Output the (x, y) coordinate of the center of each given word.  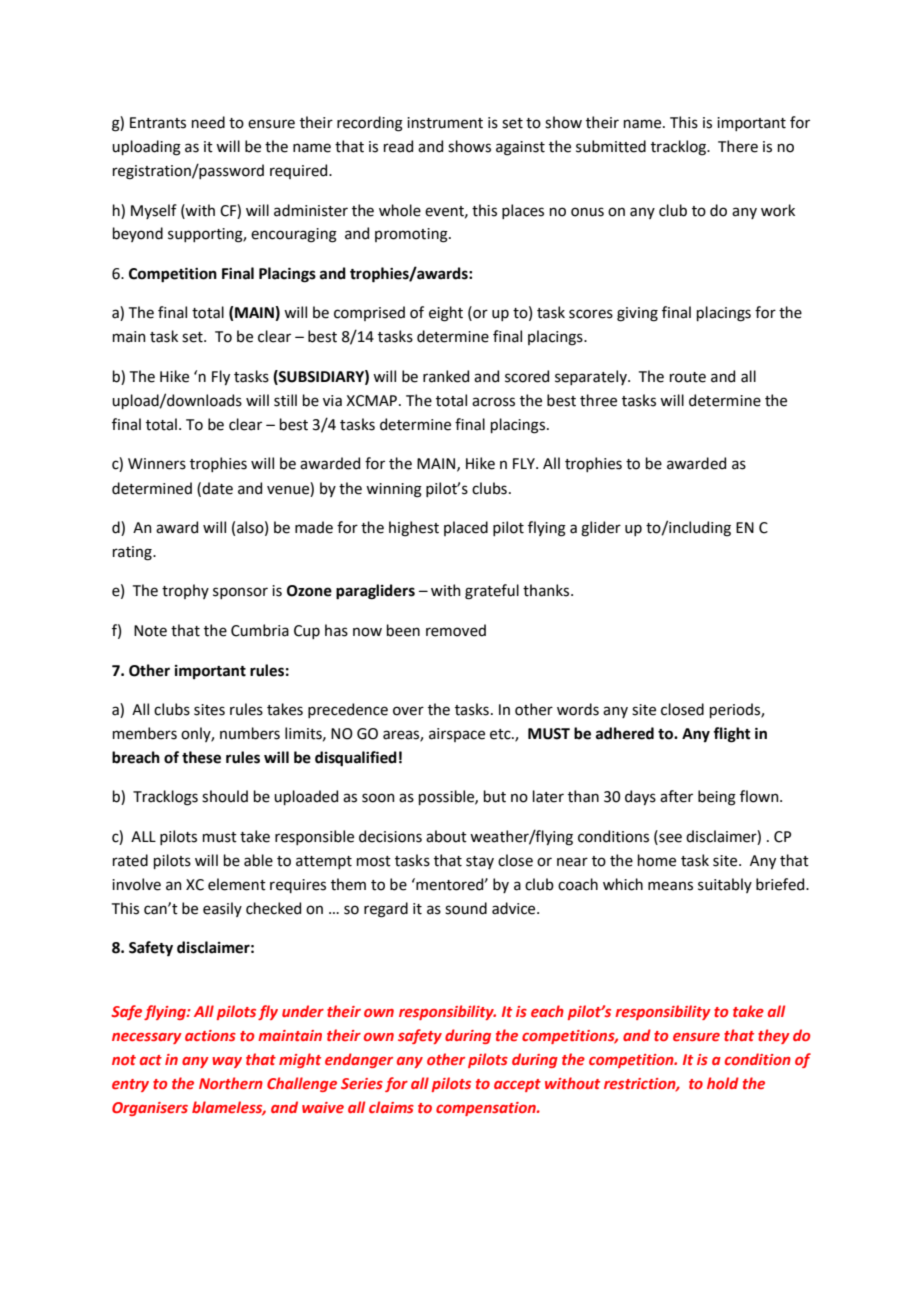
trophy (185, 591)
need (208, 122)
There (738, 146)
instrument (445, 123)
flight (732, 735)
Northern (231, 1083)
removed (456, 630)
